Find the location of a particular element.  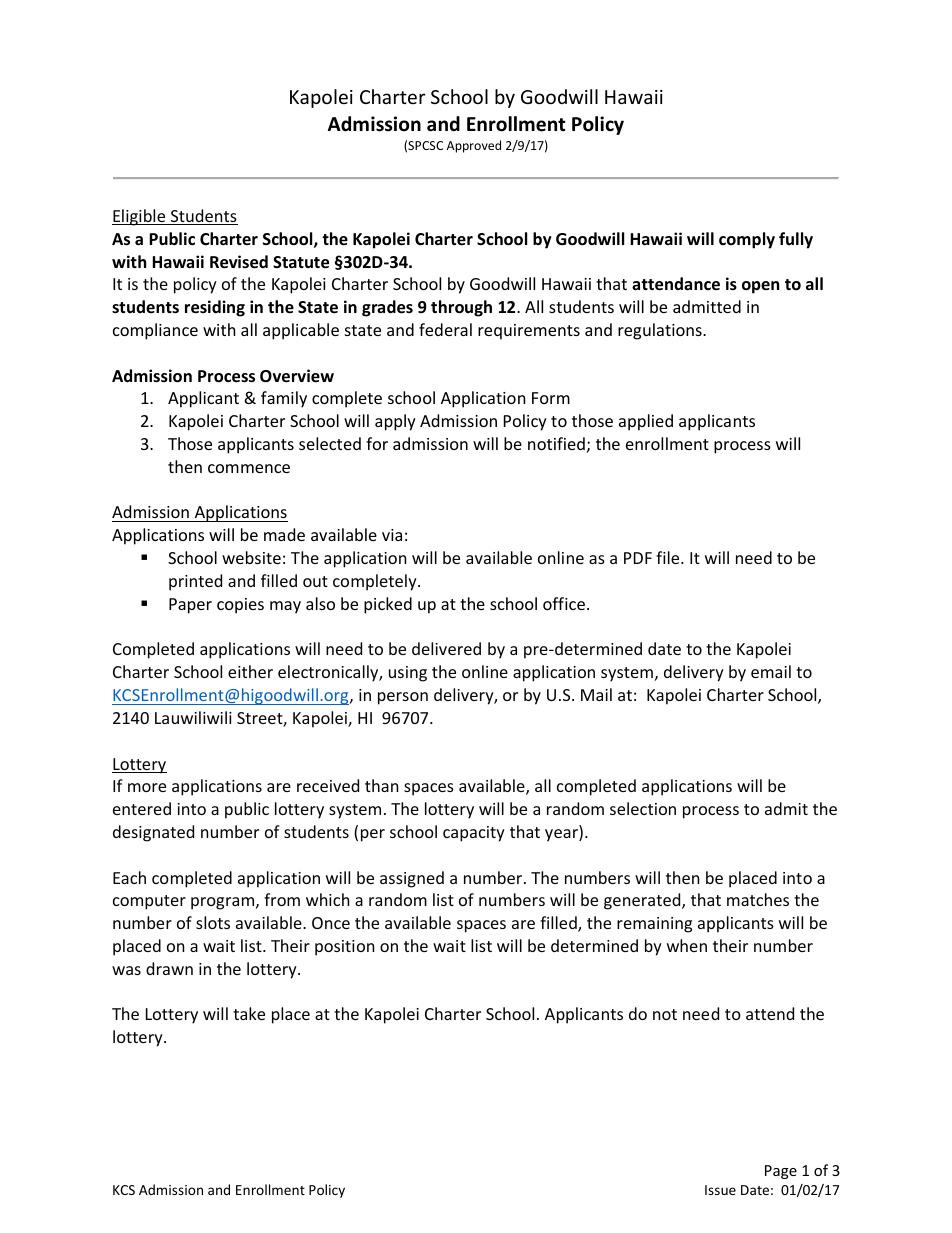

Issue is located at coordinates (720, 1190).
